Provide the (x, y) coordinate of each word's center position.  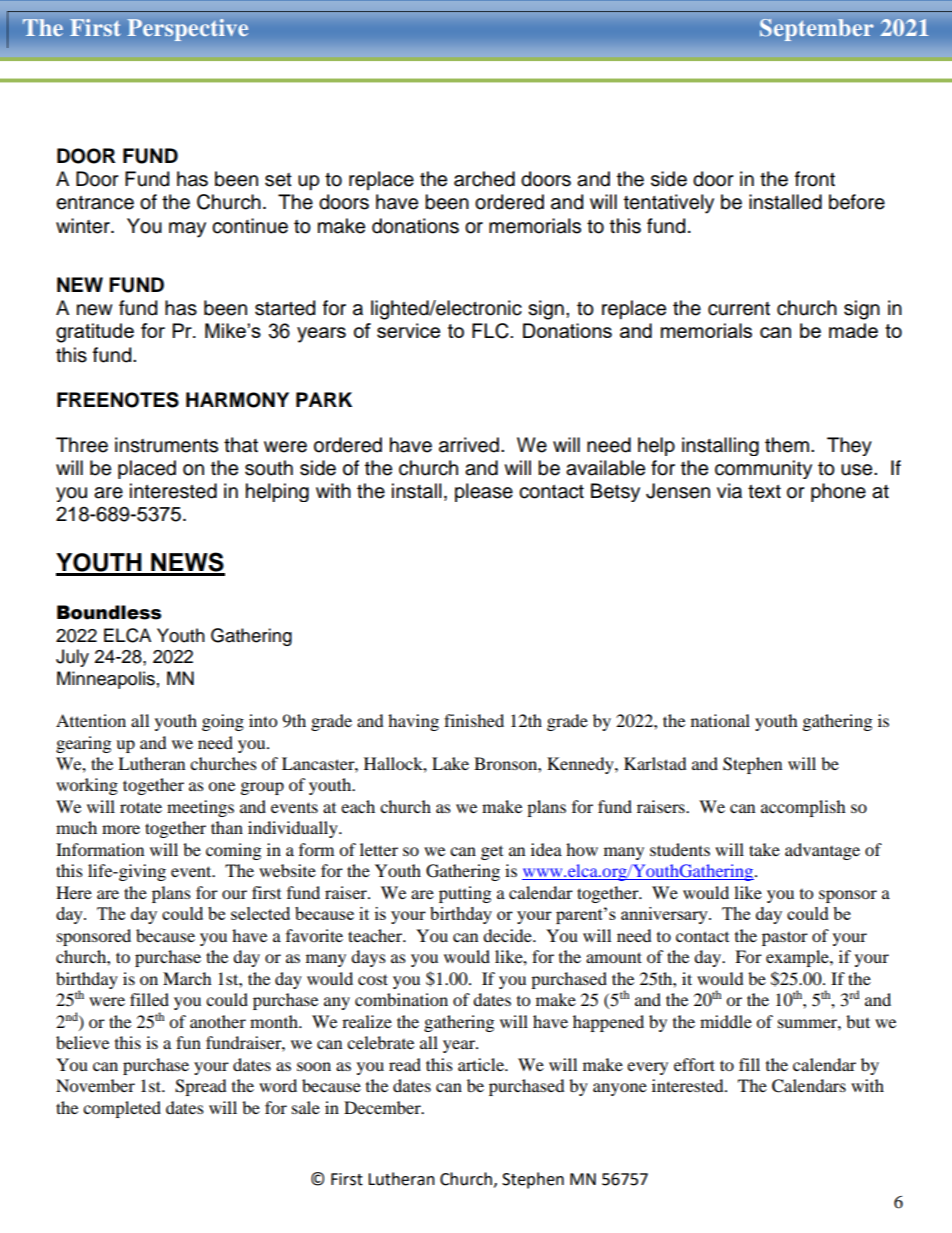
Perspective (188, 30)
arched (484, 179)
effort (694, 1064)
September (816, 30)
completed (122, 1109)
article (482, 1064)
